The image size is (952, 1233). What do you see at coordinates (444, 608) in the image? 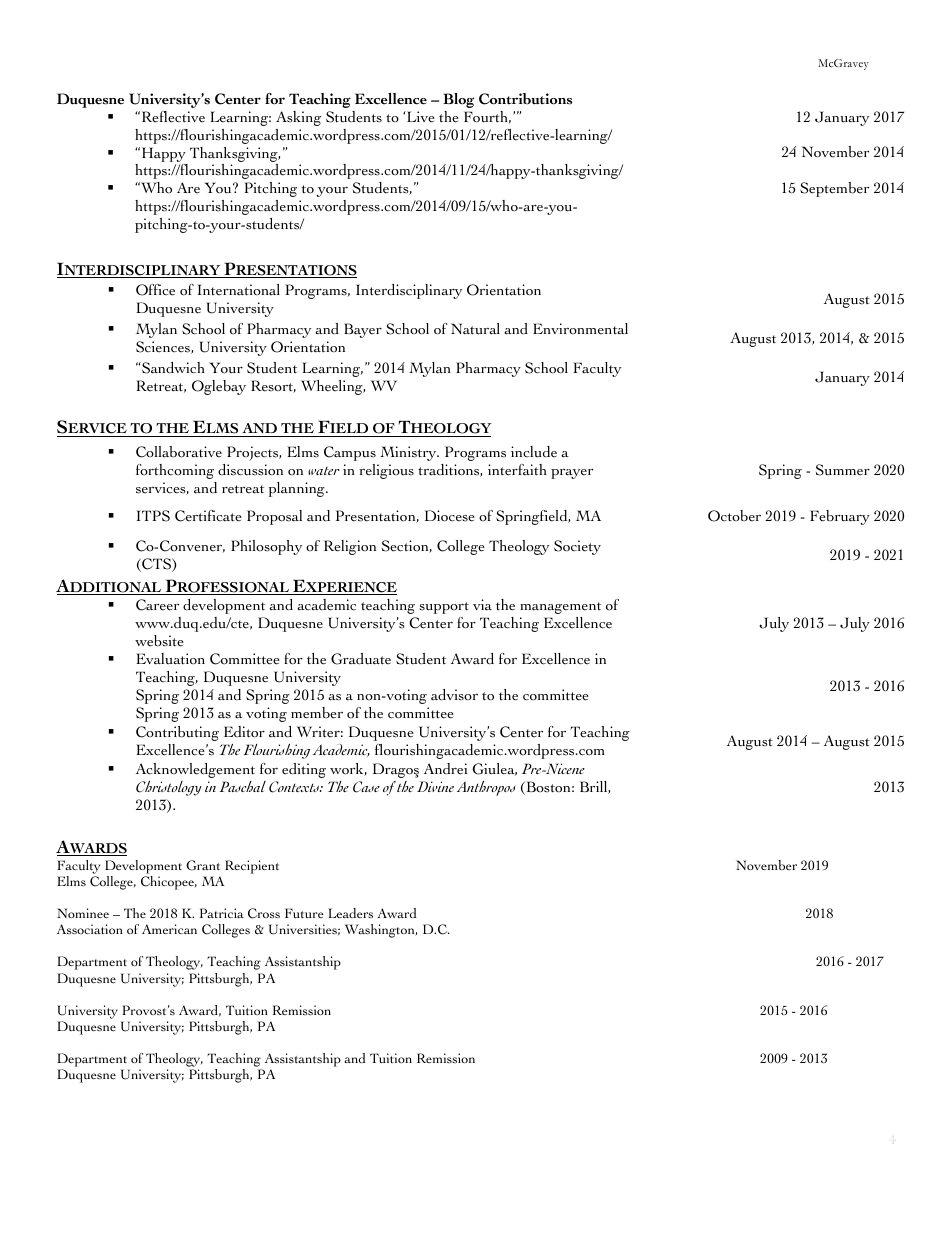
I see `support` at bounding box center [444, 608].
